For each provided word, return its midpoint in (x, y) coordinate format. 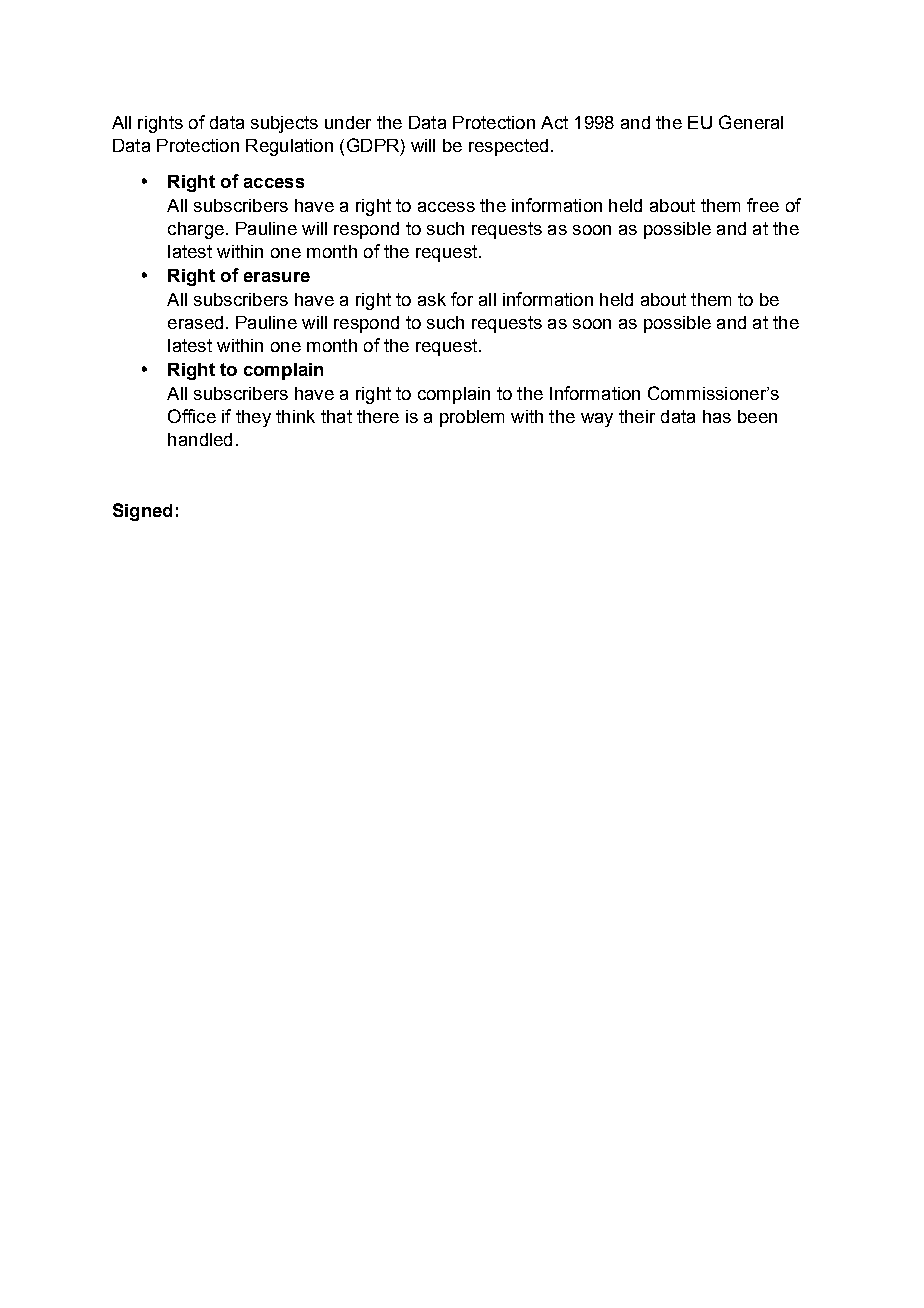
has (717, 416)
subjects (284, 124)
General (751, 122)
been (757, 416)
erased (195, 322)
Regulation (289, 147)
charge (196, 230)
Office (192, 416)
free (763, 205)
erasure (277, 277)
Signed (142, 512)
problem (472, 418)
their (637, 416)
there (378, 416)
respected (508, 147)
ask (432, 299)
